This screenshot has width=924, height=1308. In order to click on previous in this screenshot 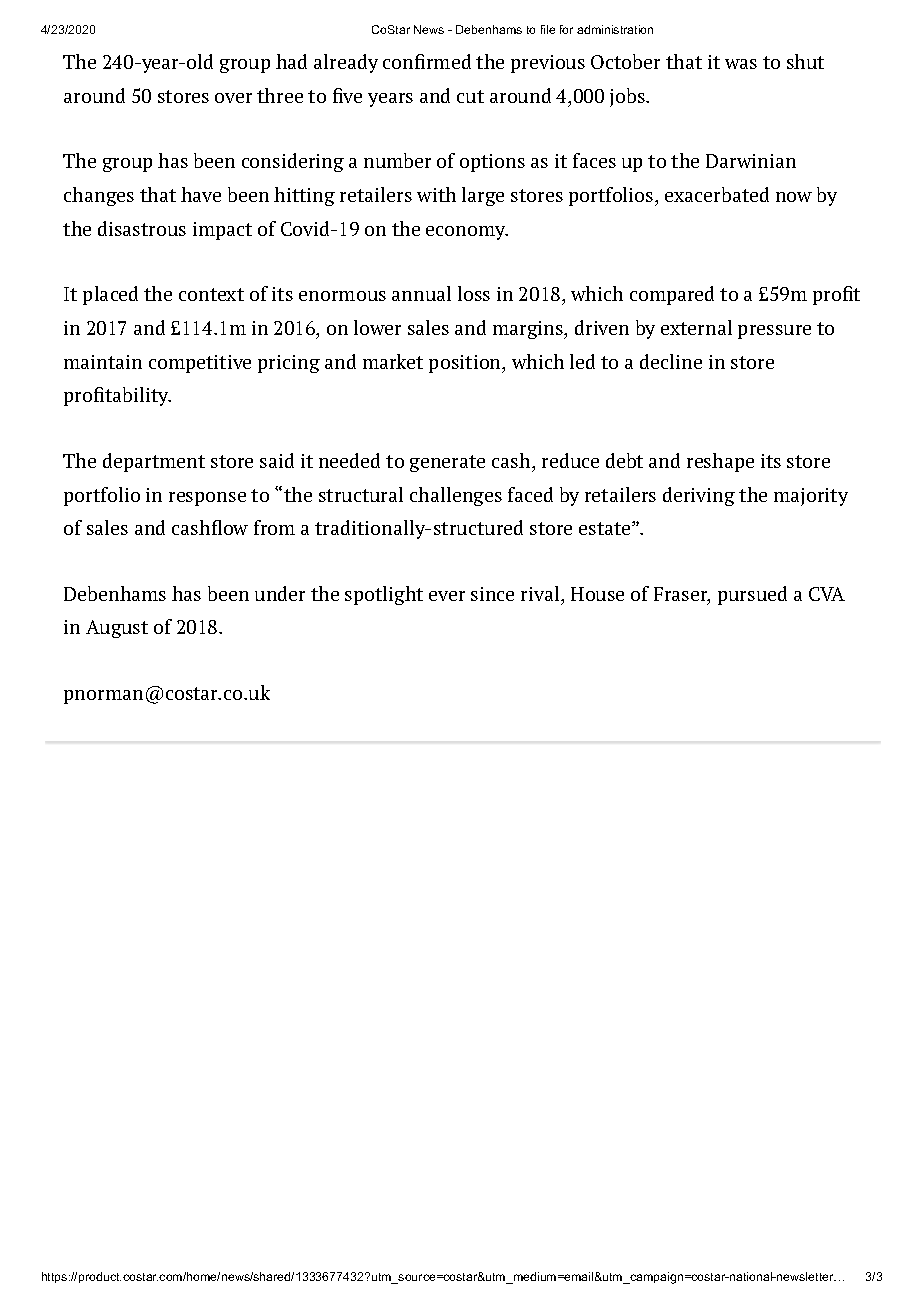, I will do `click(548, 64)`.
